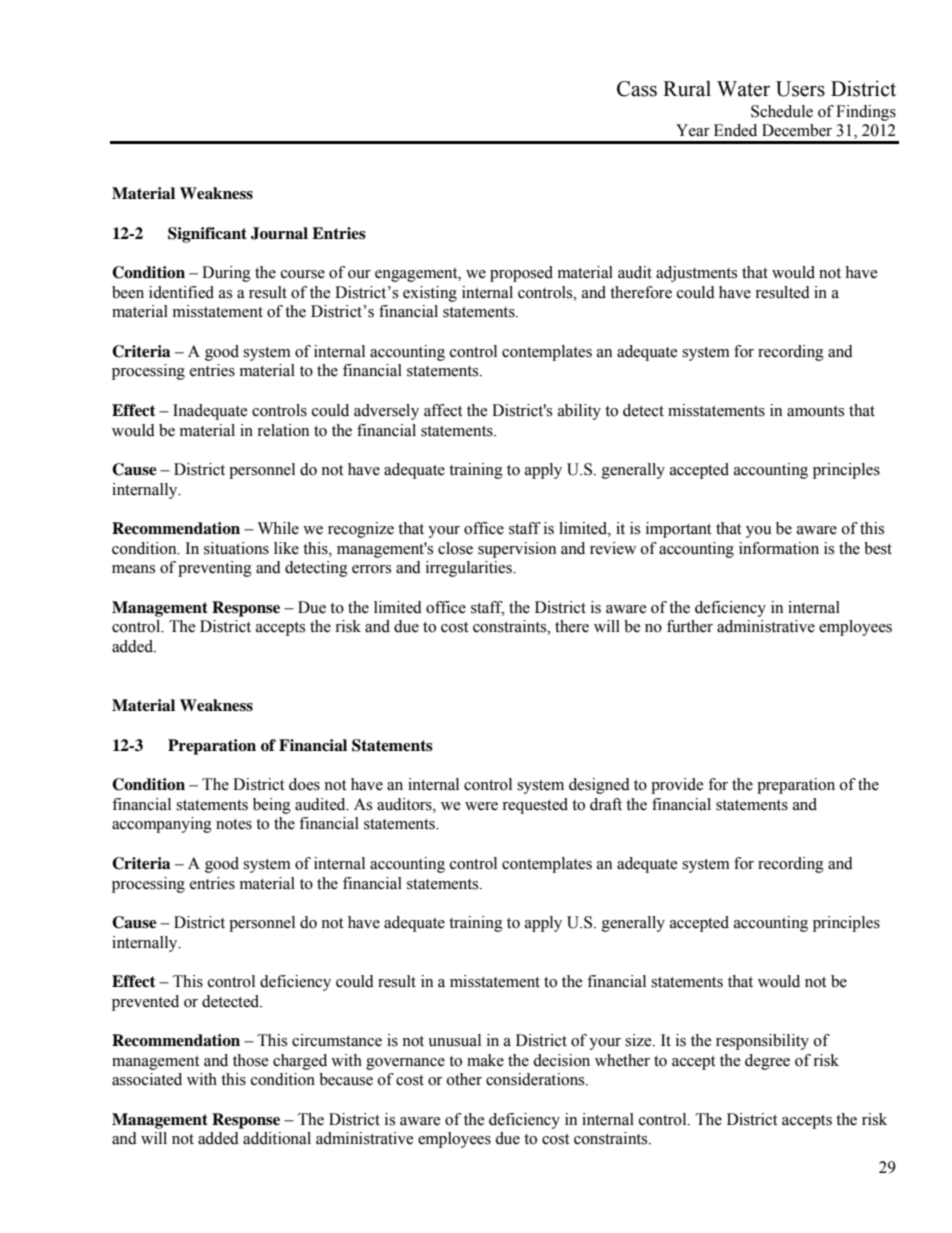  What do you see at coordinates (762, 1042) in the image?
I see `responsibility` at bounding box center [762, 1042].
